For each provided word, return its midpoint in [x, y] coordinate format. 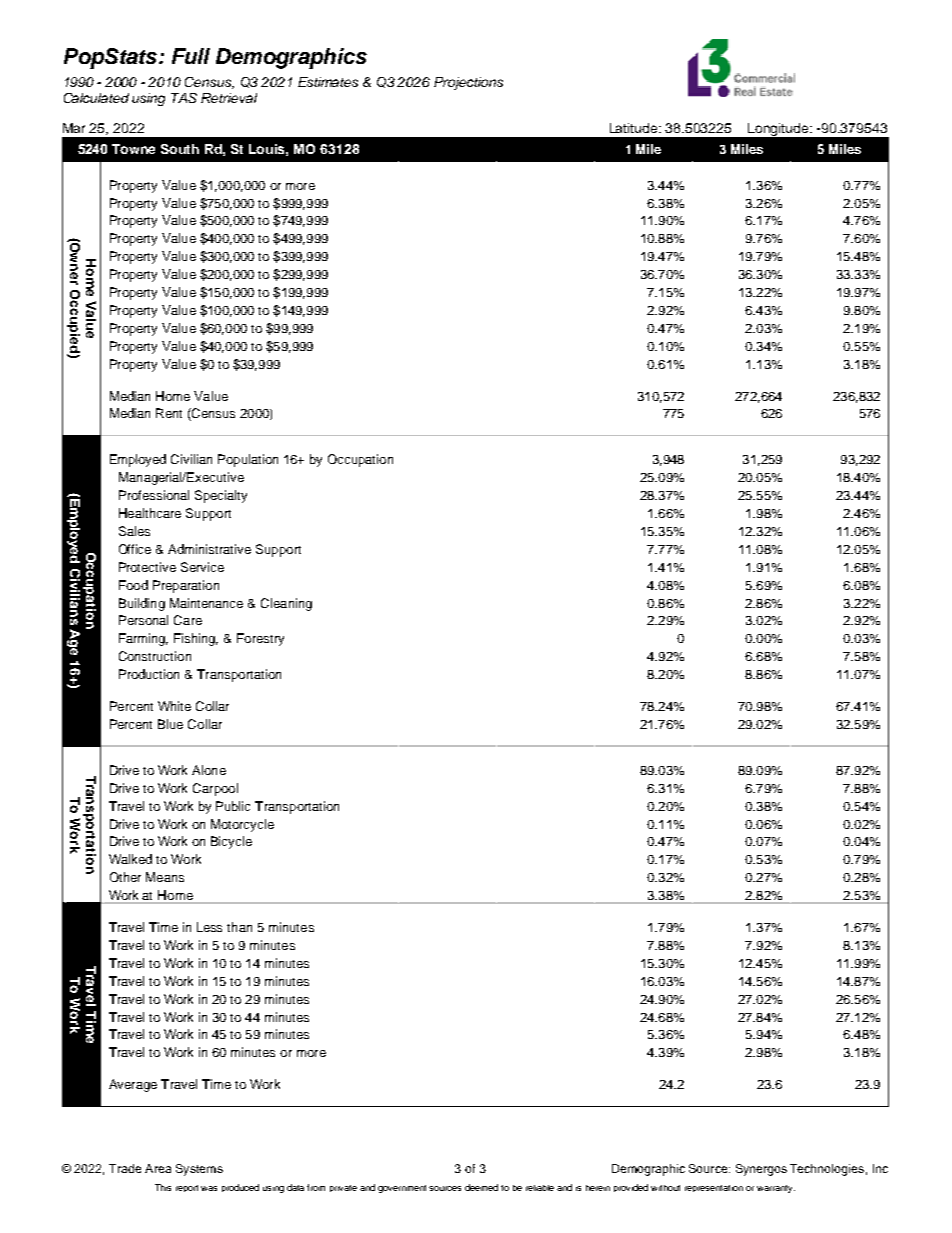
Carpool [215, 789]
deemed [481, 1187]
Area [158, 1168]
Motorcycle [242, 825]
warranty [776, 1189]
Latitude [635, 128]
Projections [468, 83]
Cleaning [286, 604]
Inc [880, 1168]
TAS [184, 98]
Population [248, 460]
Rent [169, 413]
